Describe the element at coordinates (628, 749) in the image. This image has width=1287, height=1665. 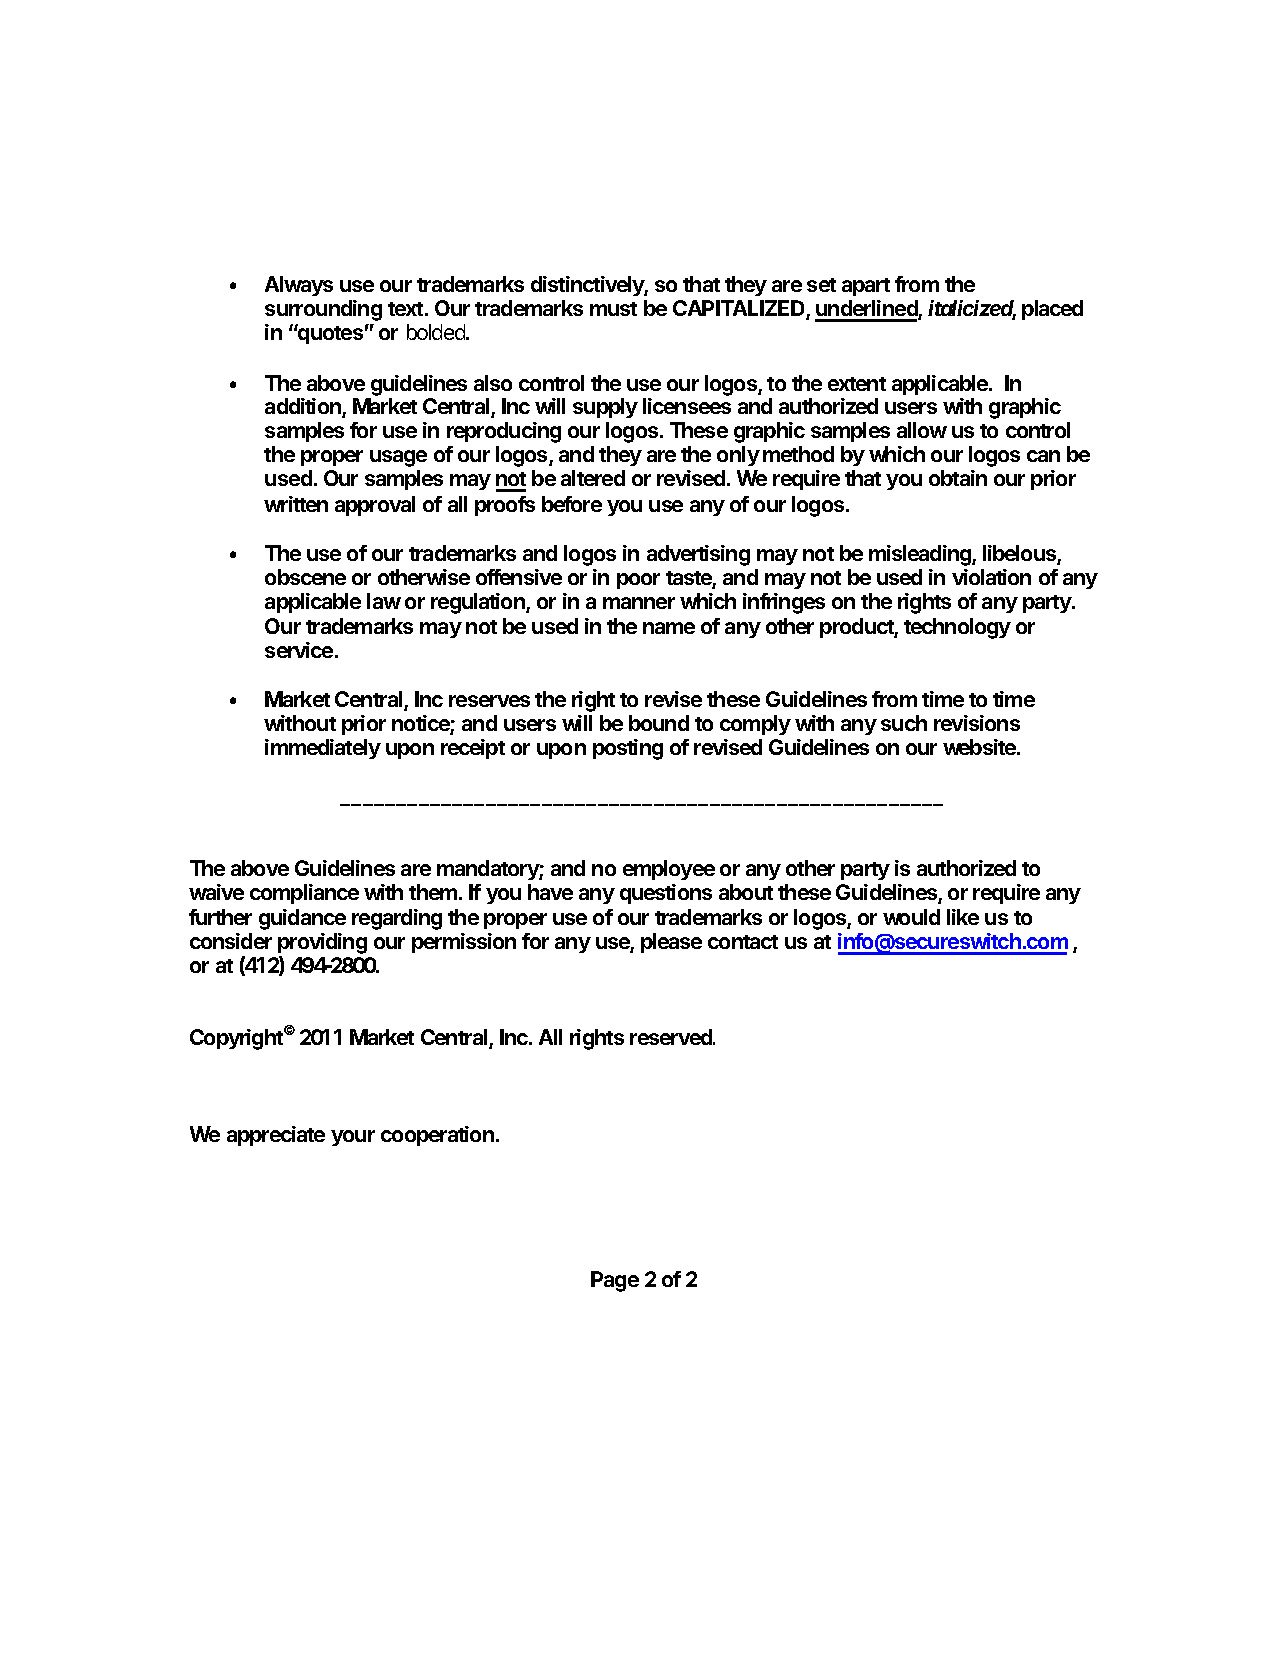
I see `posting` at that location.
